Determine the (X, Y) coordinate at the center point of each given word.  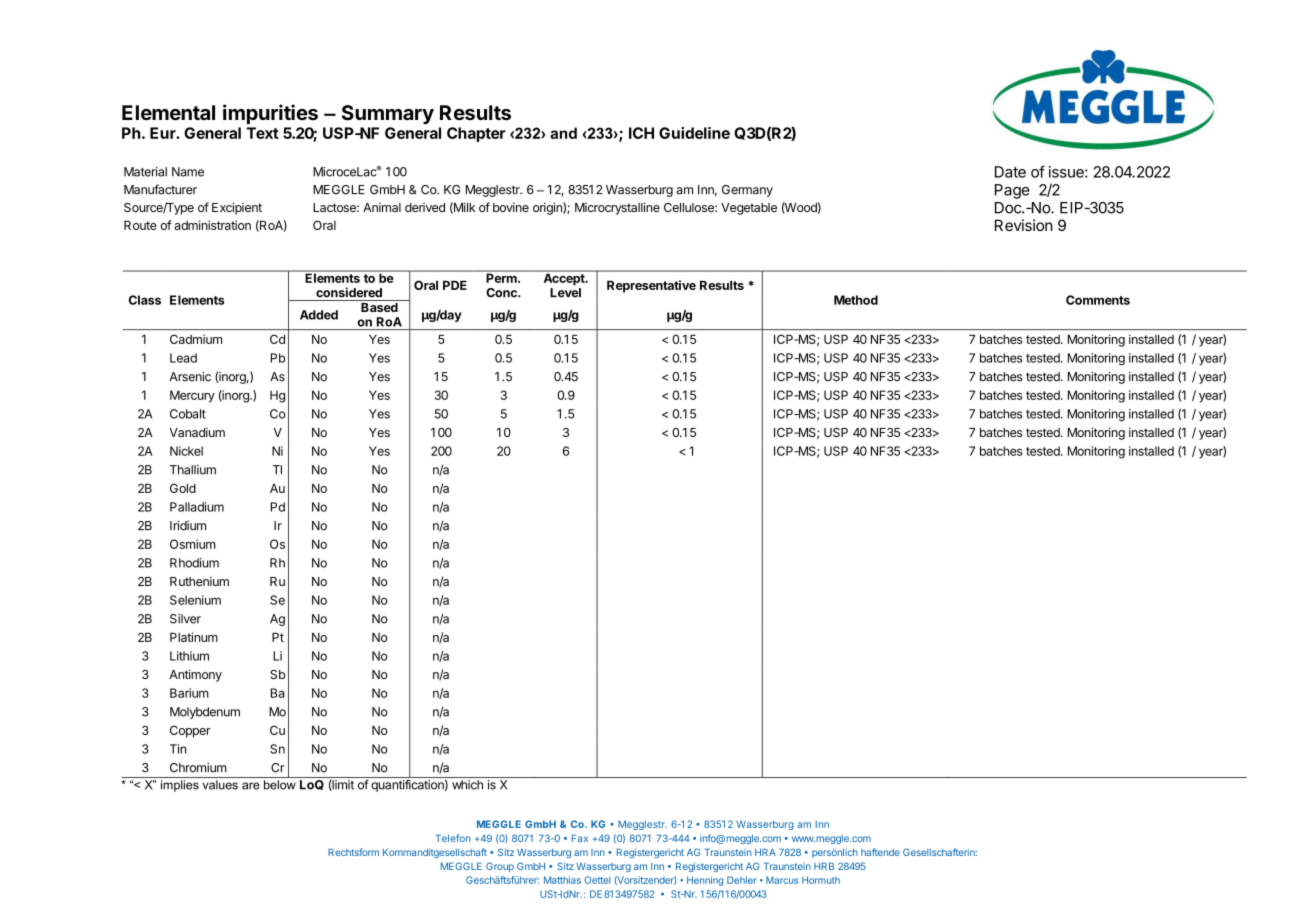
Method (856, 300)
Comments (1098, 300)
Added (319, 315)
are (251, 786)
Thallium (193, 470)
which (467, 785)
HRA (765, 852)
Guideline (694, 133)
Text (263, 133)
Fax (580, 838)
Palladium (197, 507)
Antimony (195, 675)
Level (565, 293)
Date (1010, 172)
